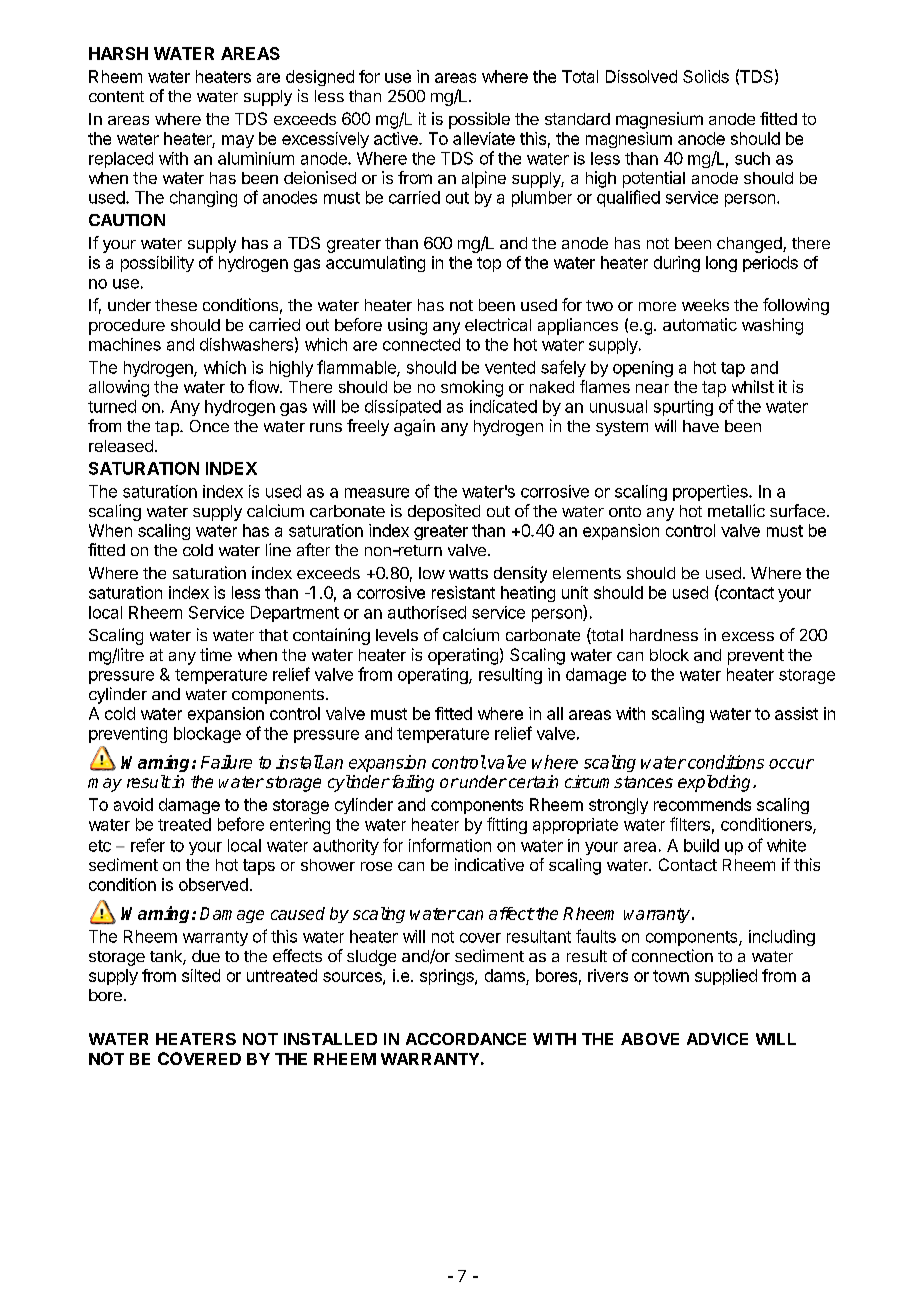  Describe the element at coordinates (397, 635) in the page. I see `levels` at that location.
